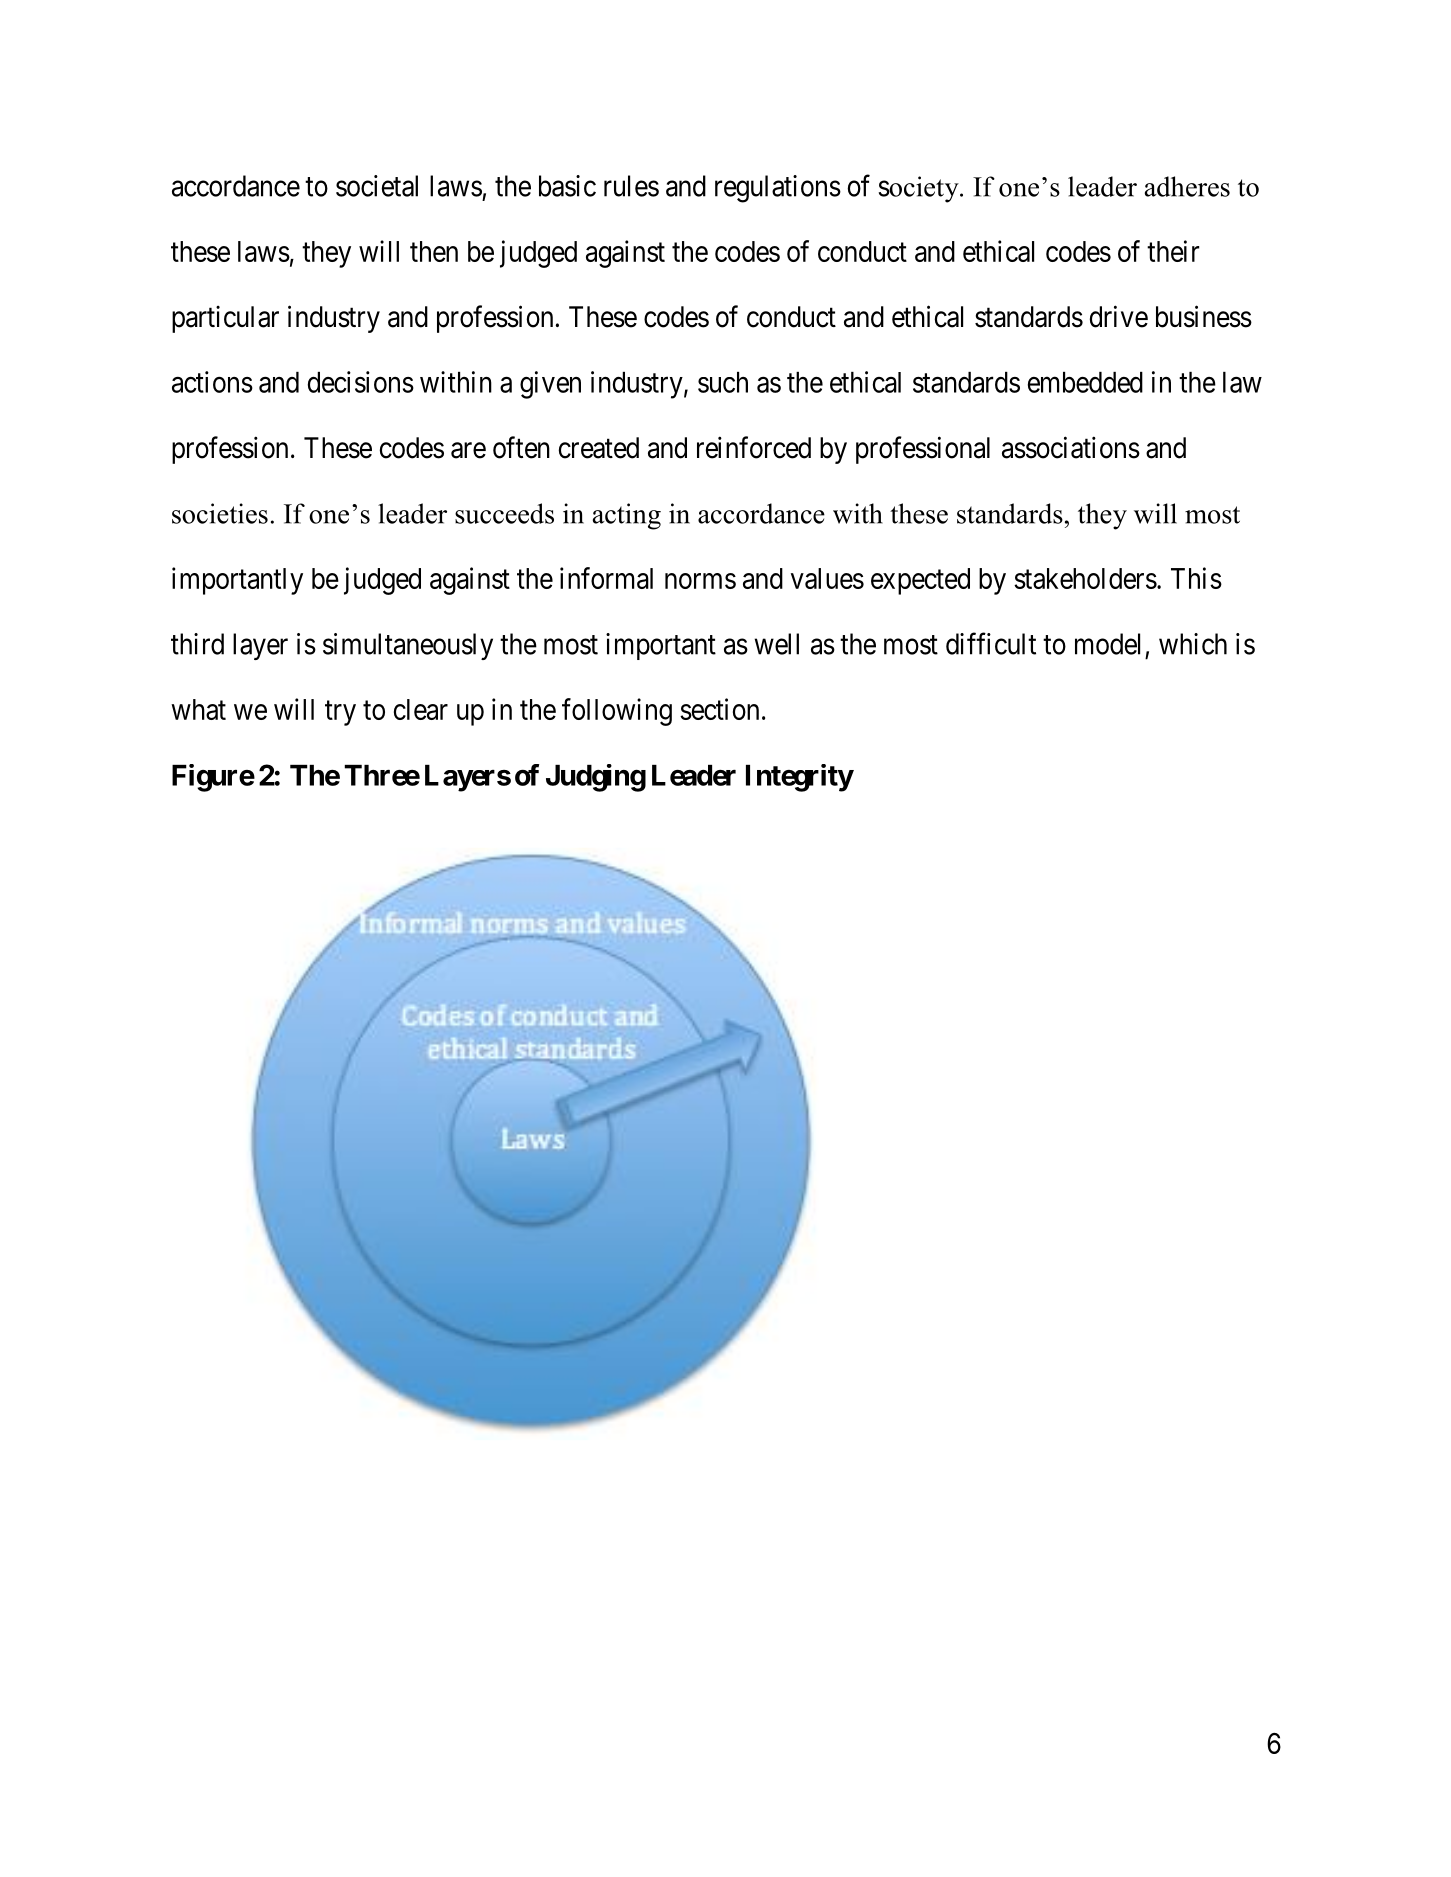  What do you see at coordinates (1187, 186) in the page?
I see `adheres` at bounding box center [1187, 186].
